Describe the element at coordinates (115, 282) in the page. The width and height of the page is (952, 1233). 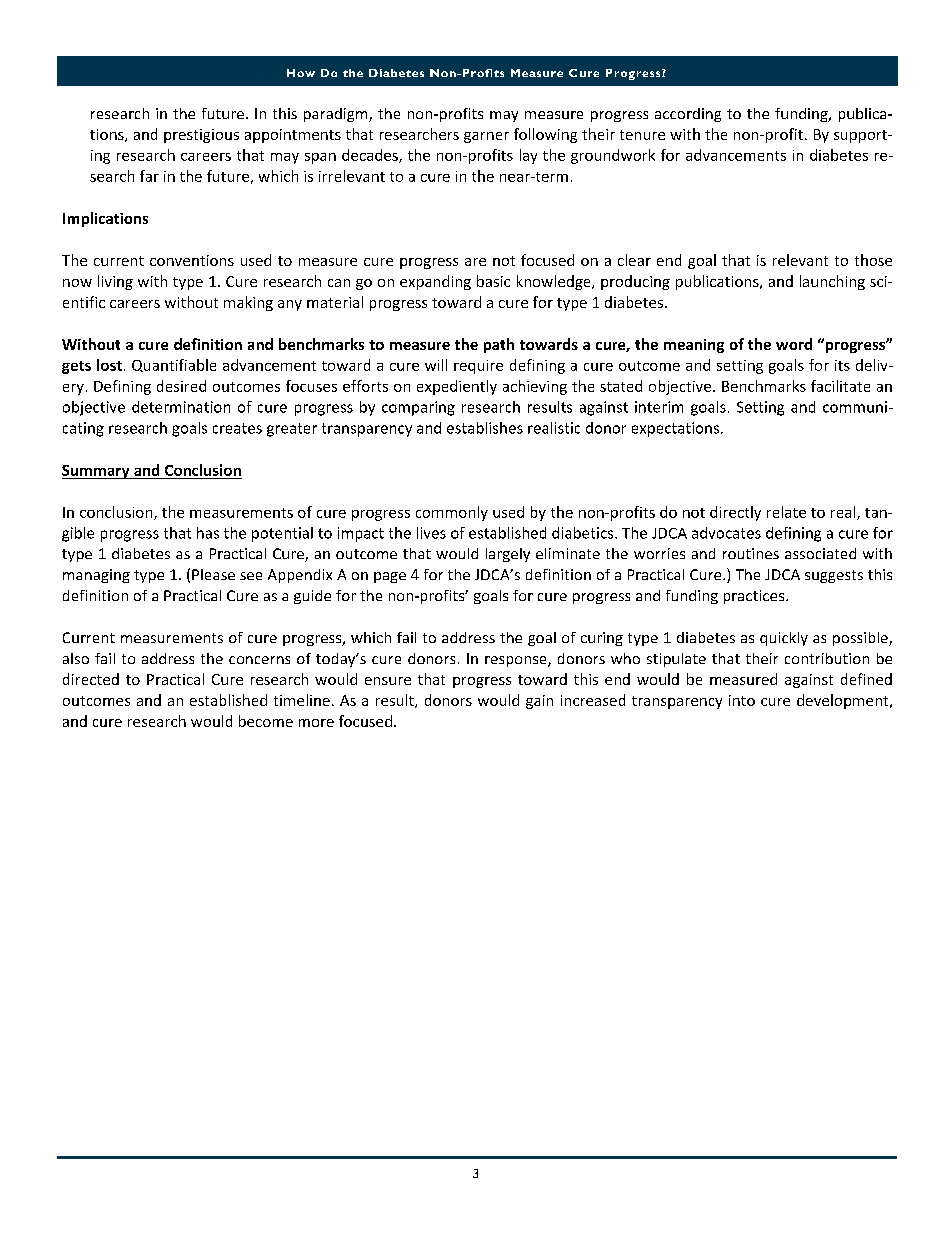
I see `living` at that location.
